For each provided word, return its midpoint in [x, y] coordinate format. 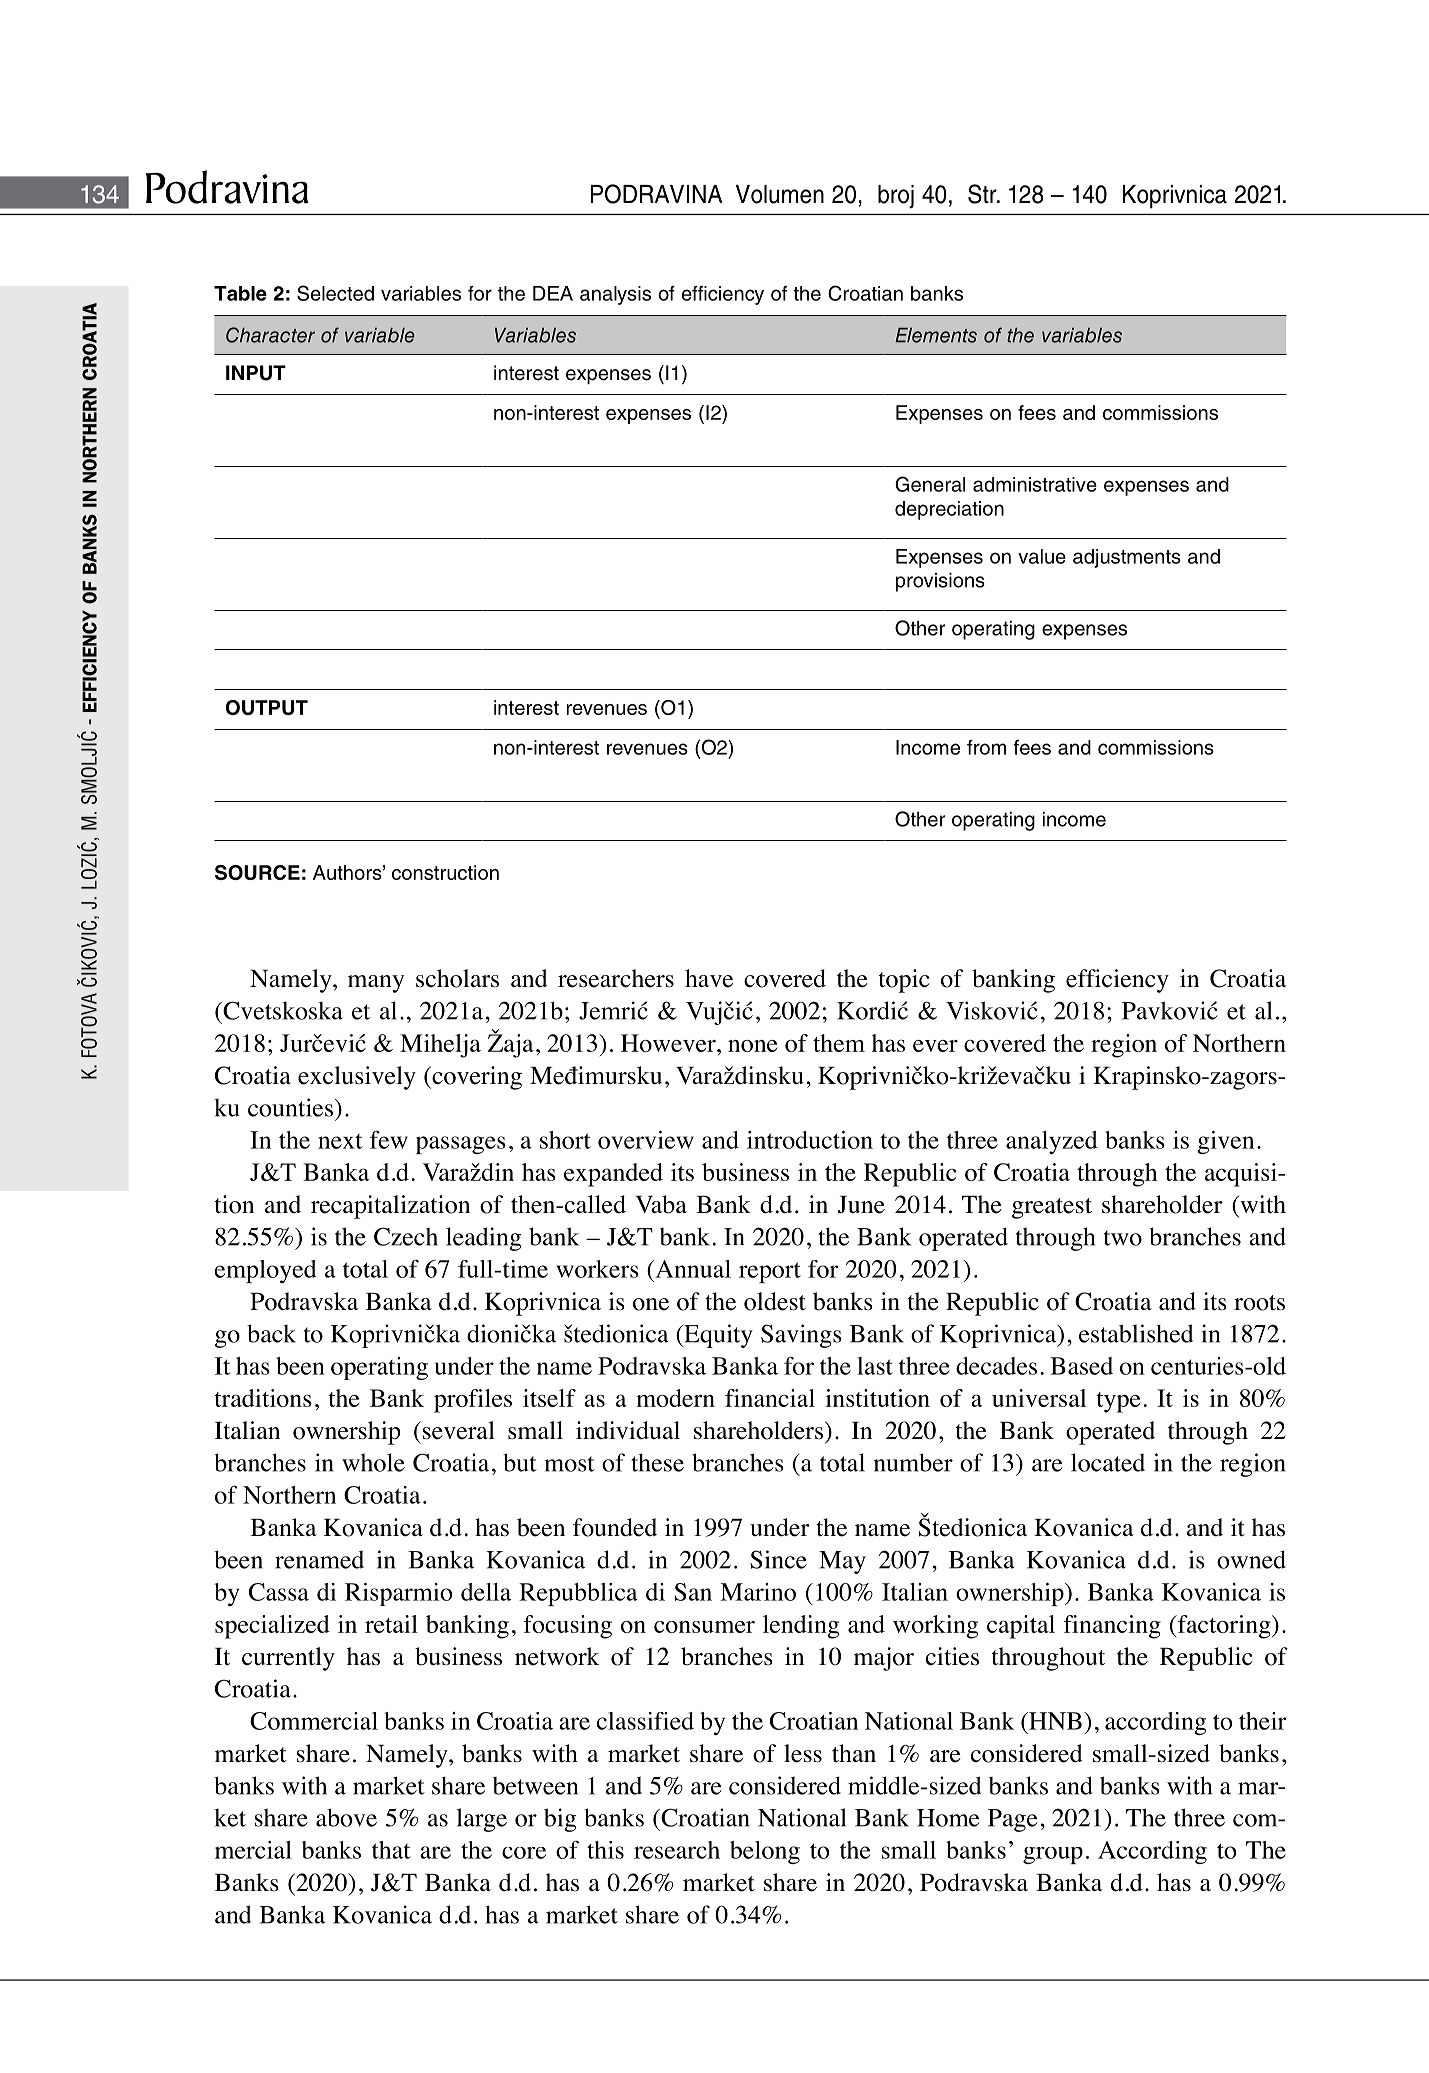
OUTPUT [267, 707]
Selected [335, 293]
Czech [406, 1236]
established [1136, 1333]
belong [765, 1852]
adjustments [1127, 558]
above [346, 1817]
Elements [936, 335]
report [770, 1272]
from [986, 747]
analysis [615, 295]
